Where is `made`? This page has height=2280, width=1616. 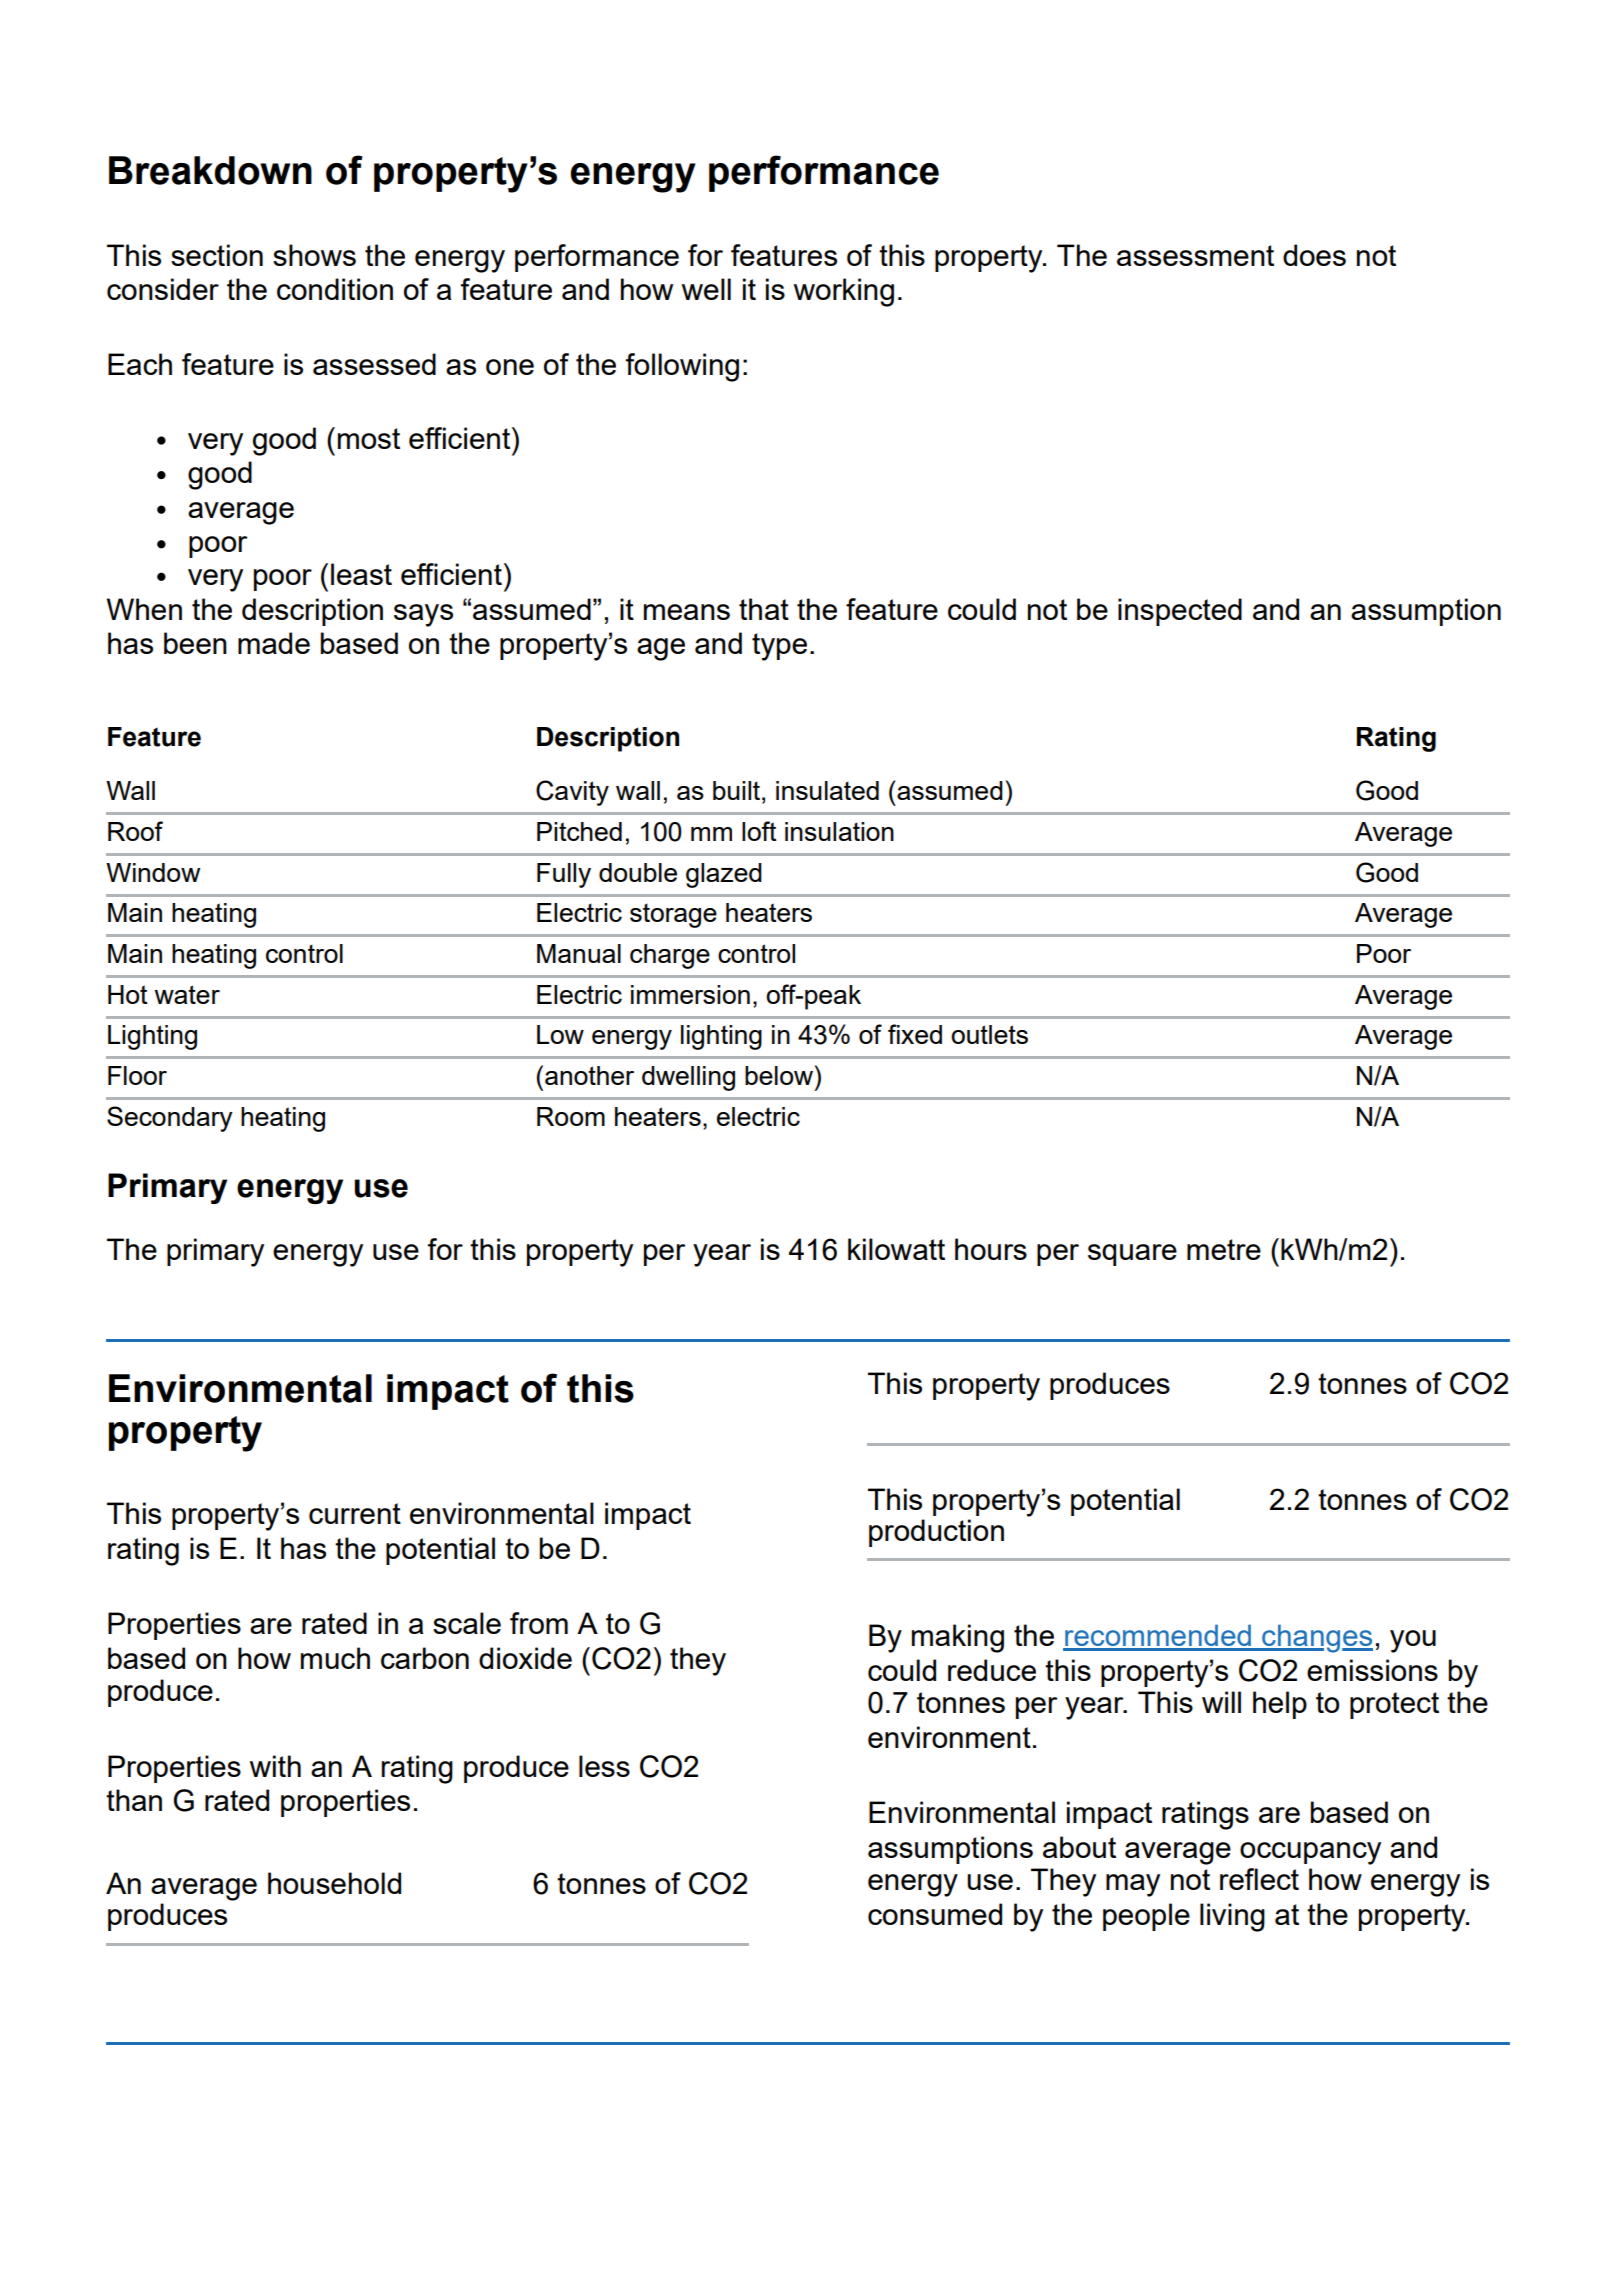
made is located at coordinates (274, 643).
